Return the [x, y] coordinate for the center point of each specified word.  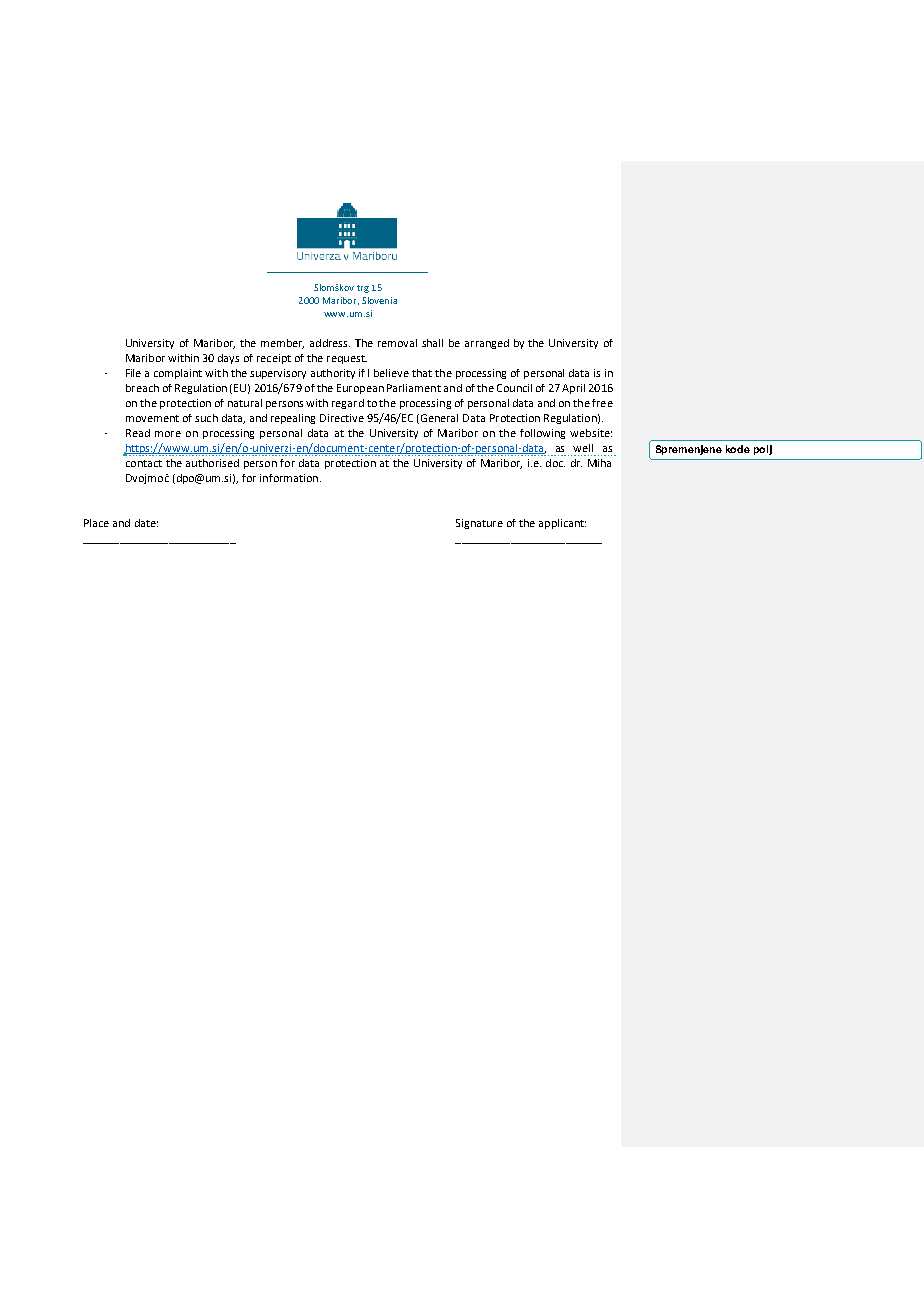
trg [363, 289]
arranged [487, 344]
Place [96, 523]
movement [152, 418]
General [439, 418]
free [602, 403]
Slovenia [379, 300]
